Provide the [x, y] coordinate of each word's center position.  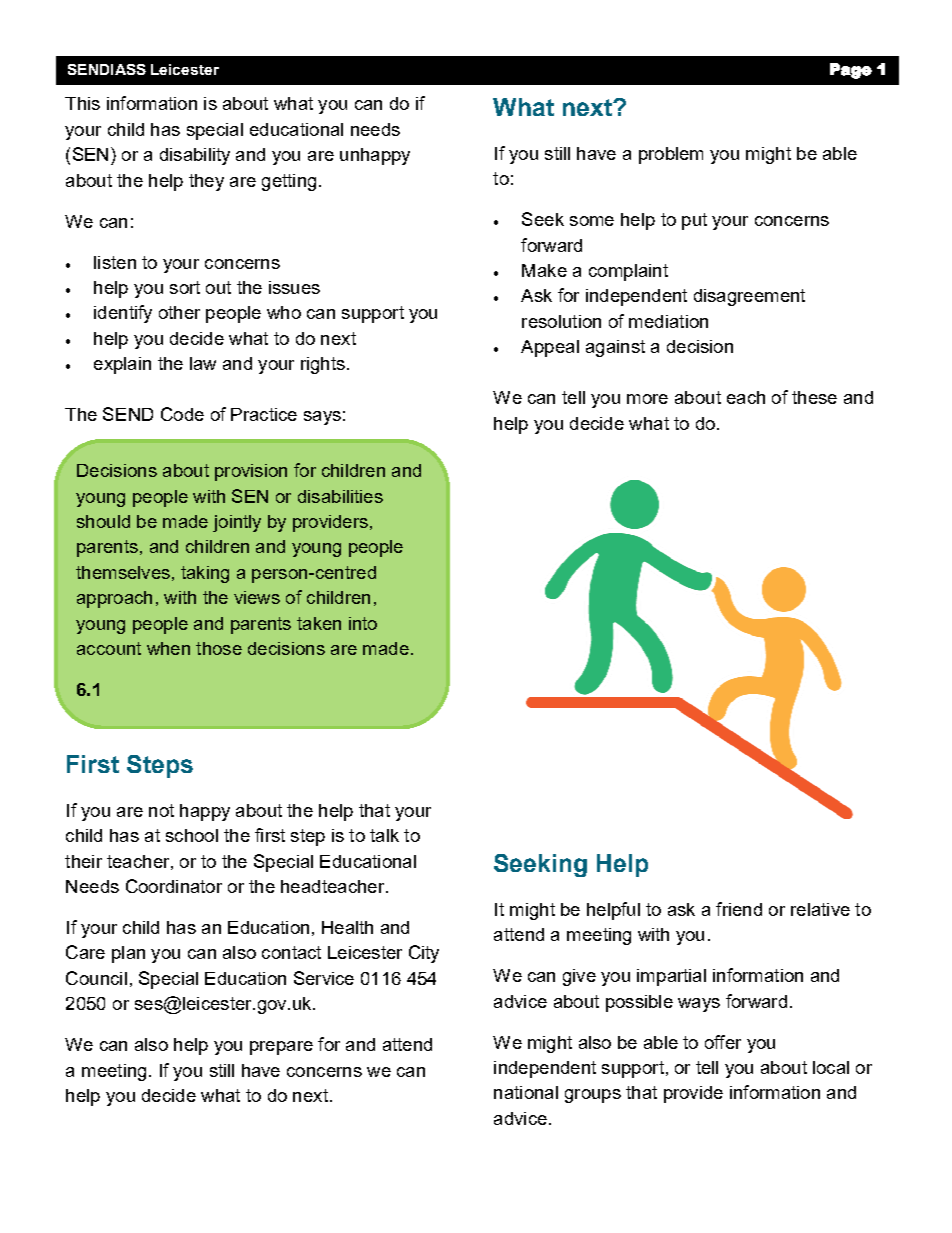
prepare [281, 1048]
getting [289, 182]
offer [723, 1042]
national [526, 1092]
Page [851, 71]
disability [195, 156]
